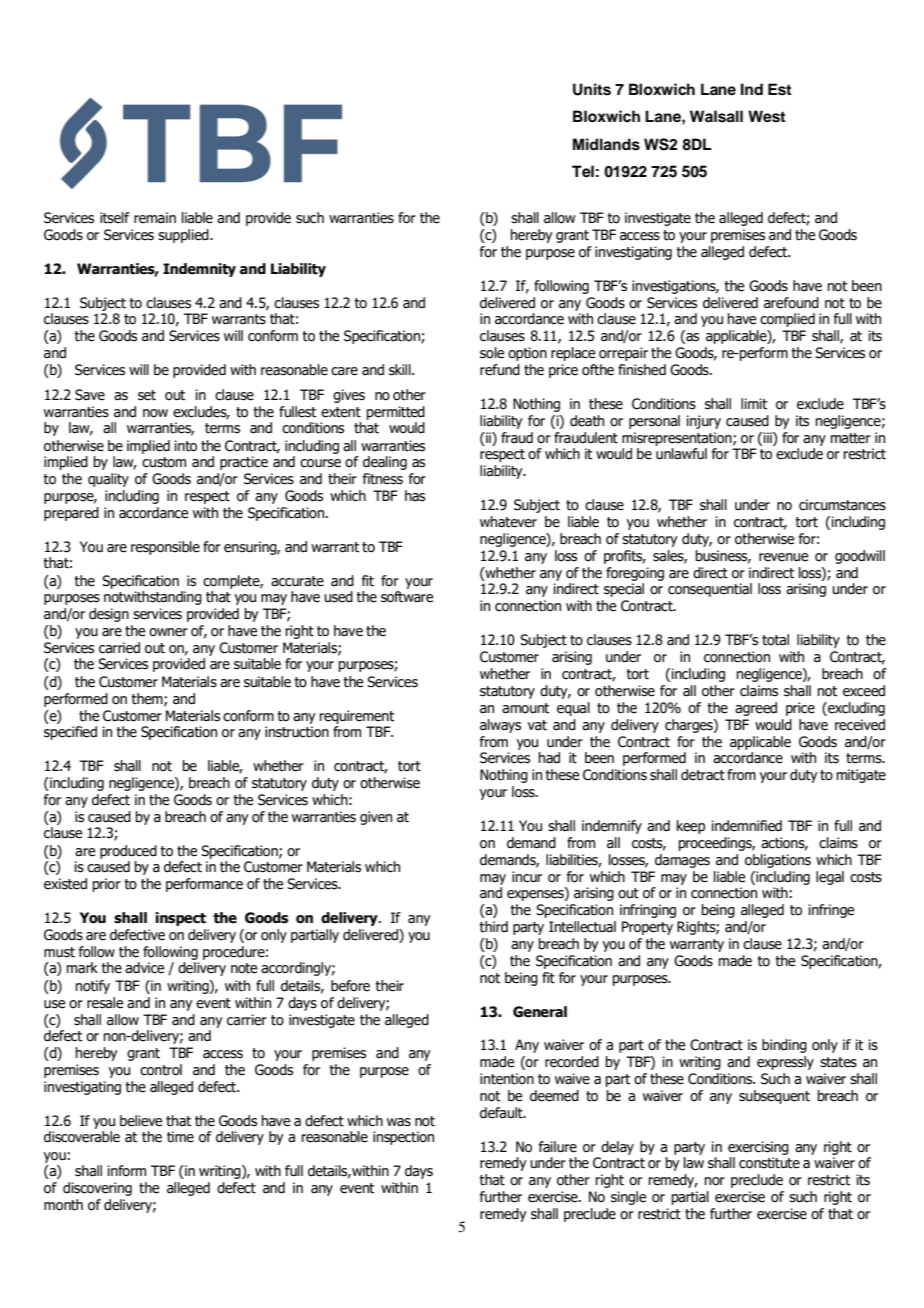 This document has width=924, height=1308. What do you see at coordinates (126, 1171) in the document?
I see `inform` at bounding box center [126, 1171].
